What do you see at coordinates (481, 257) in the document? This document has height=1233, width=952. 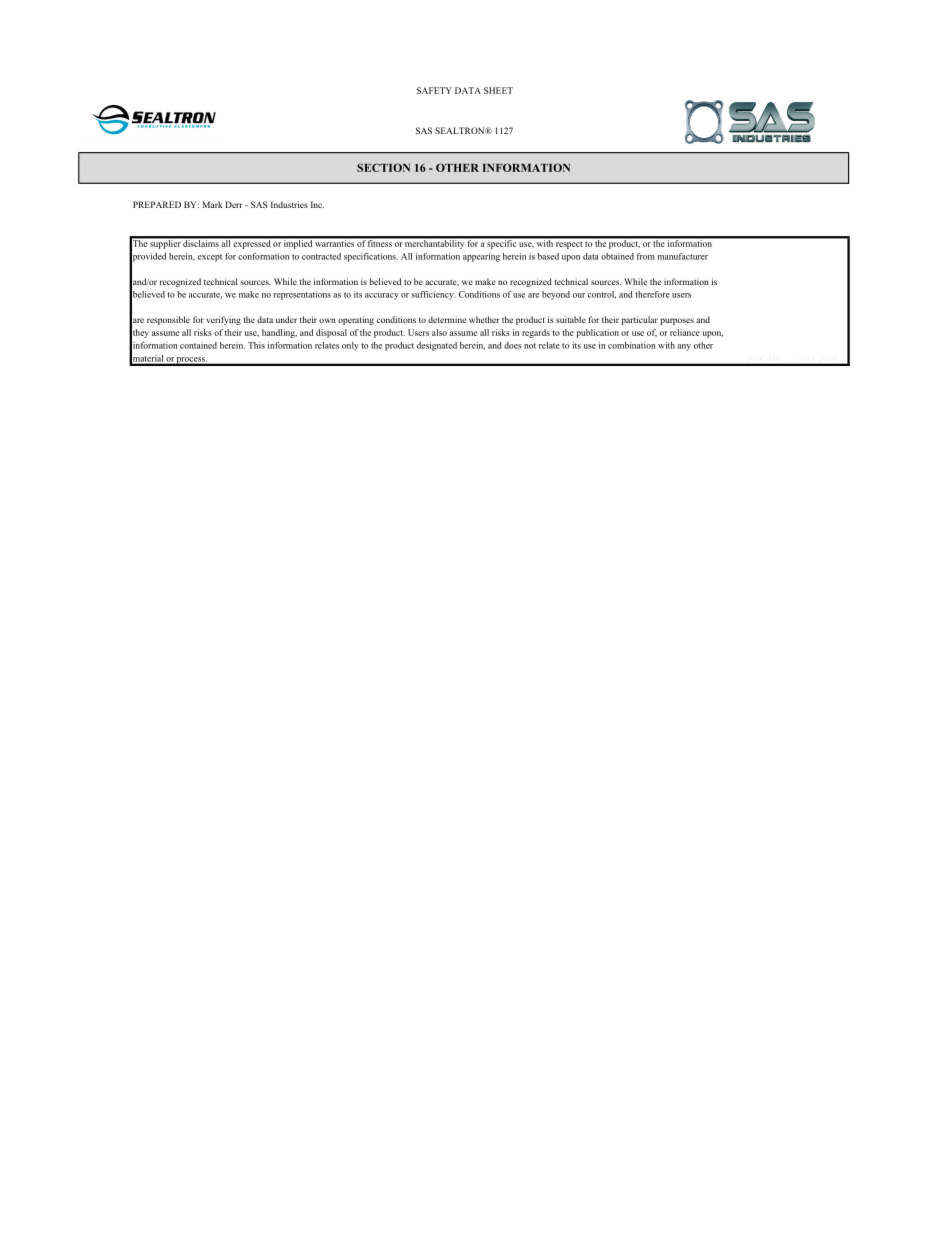 I see `appearing` at bounding box center [481, 257].
